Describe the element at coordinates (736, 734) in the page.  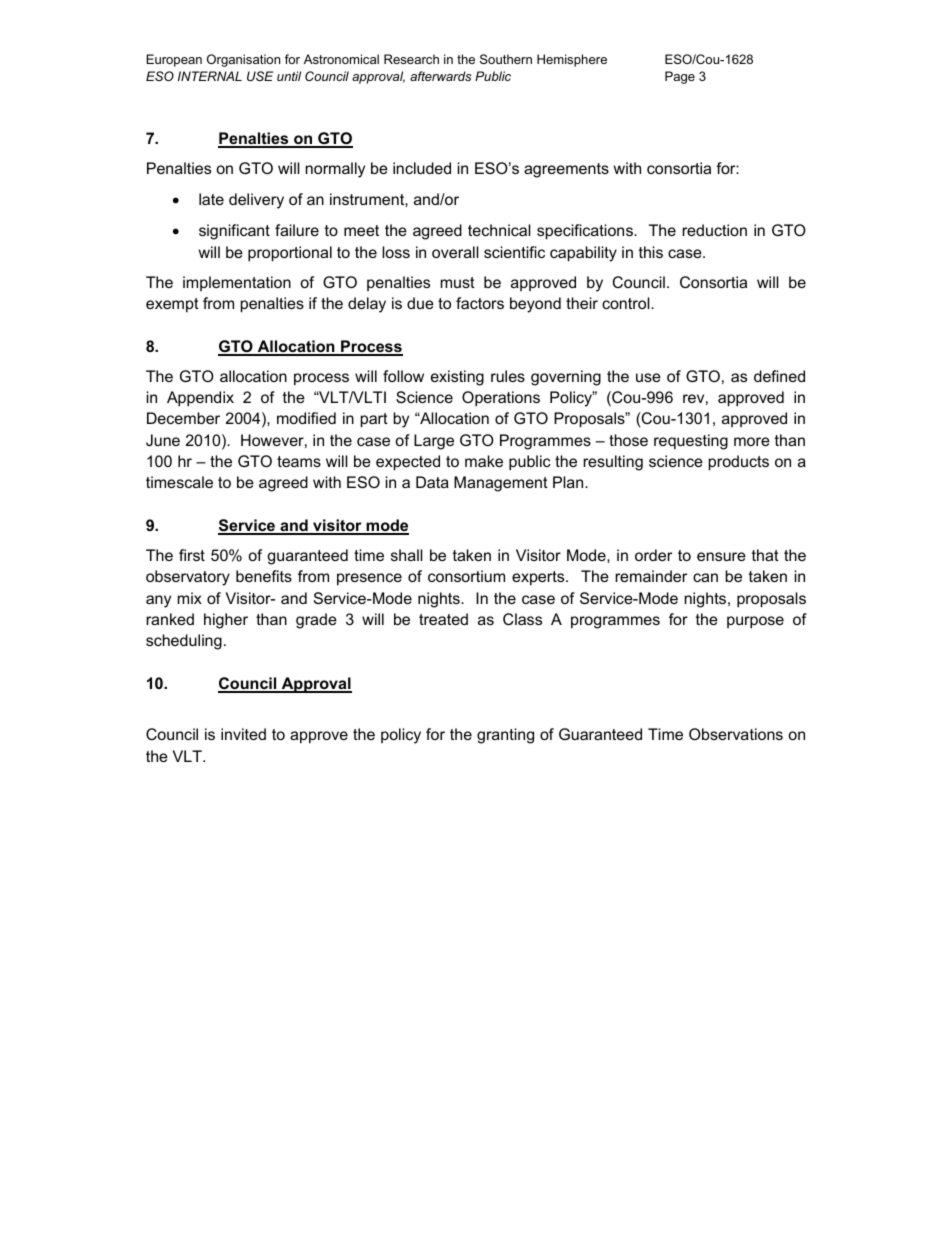
I see `Observations` at that location.
